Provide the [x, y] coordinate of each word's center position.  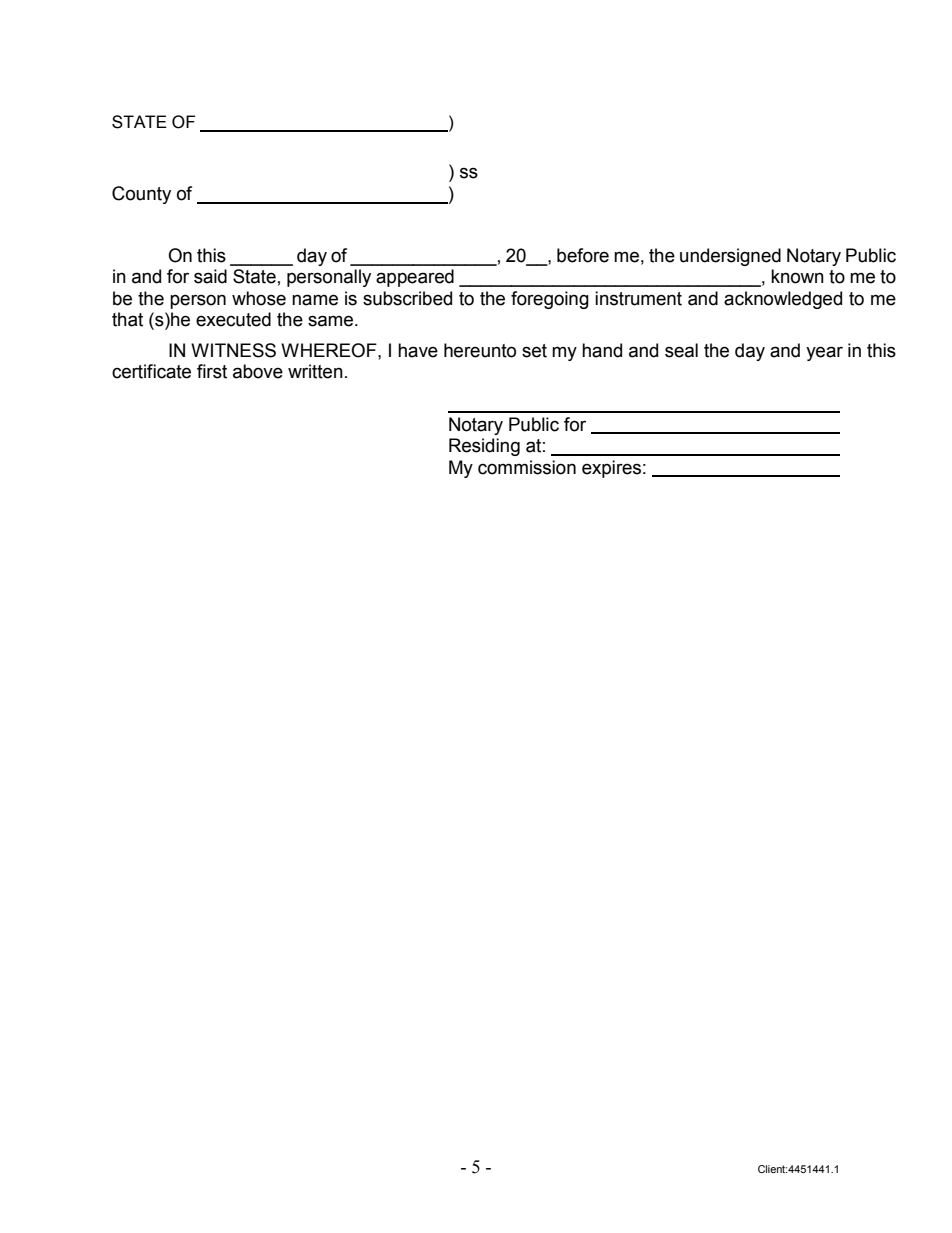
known [797, 276]
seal [681, 350]
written [315, 371]
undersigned [730, 257]
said [210, 276]
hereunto [480, 350]
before [583, 255]
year [824, 353]
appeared [415, 278]
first [212, 371]
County [141, 195]
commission [527, 467]
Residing [484, 447]
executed [233, 319]
